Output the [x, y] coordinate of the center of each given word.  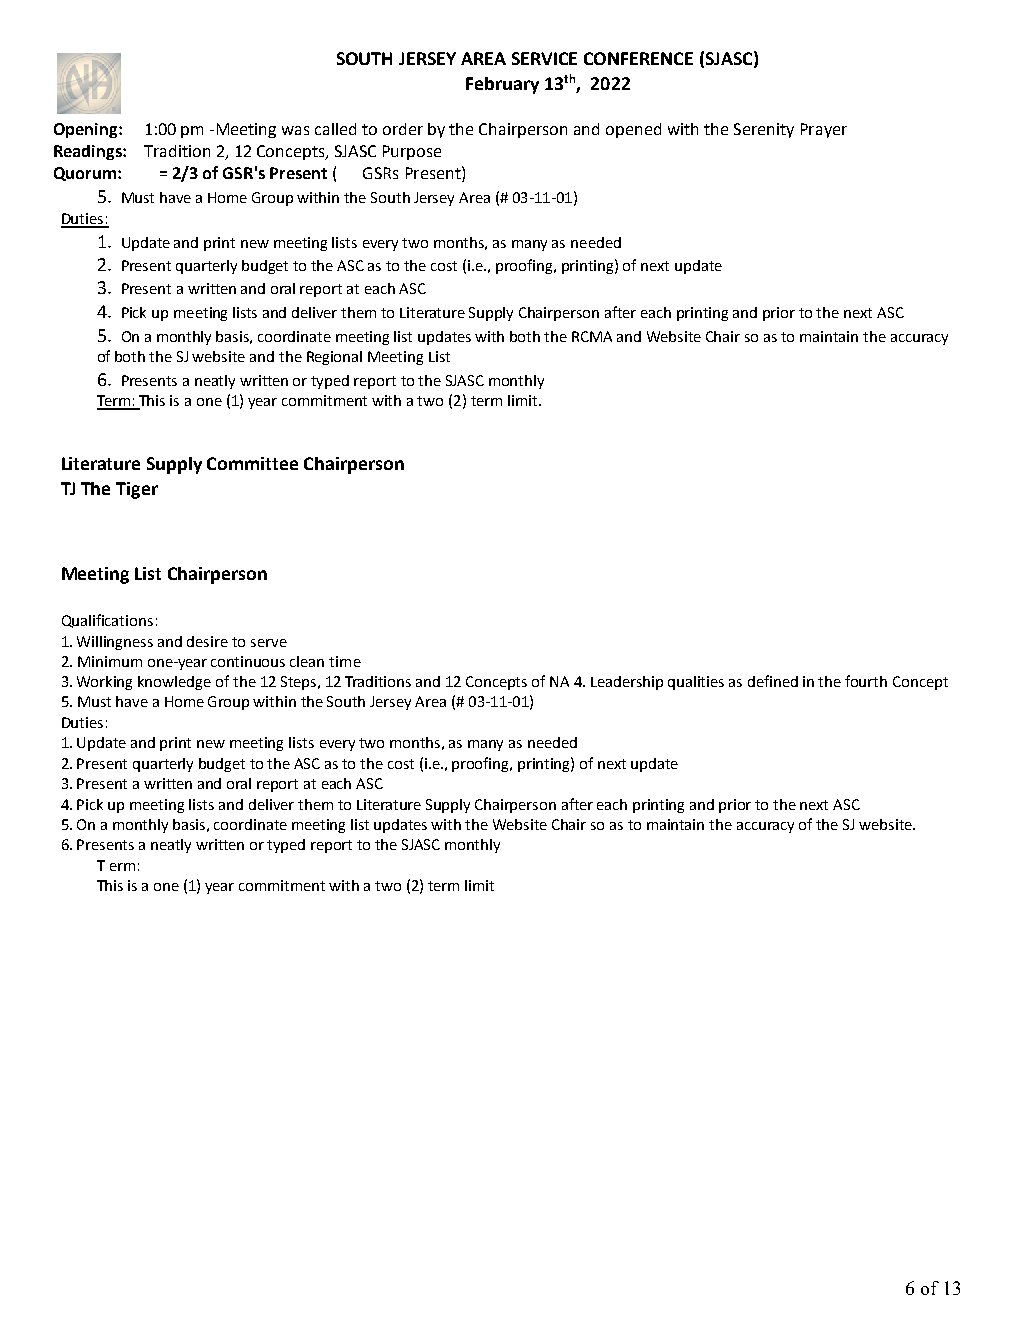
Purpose [412, 152]
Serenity [764, 130]
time [345, 661]
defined [773, 681]
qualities [696, 683]
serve [269, 643]
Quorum [85, 174]
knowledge [174, 683]
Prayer [824, 130]
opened [633, 130]
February [502, 85]
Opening [87, 130]
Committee [252, 463]
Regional [334, 358]
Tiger [137, 490]
